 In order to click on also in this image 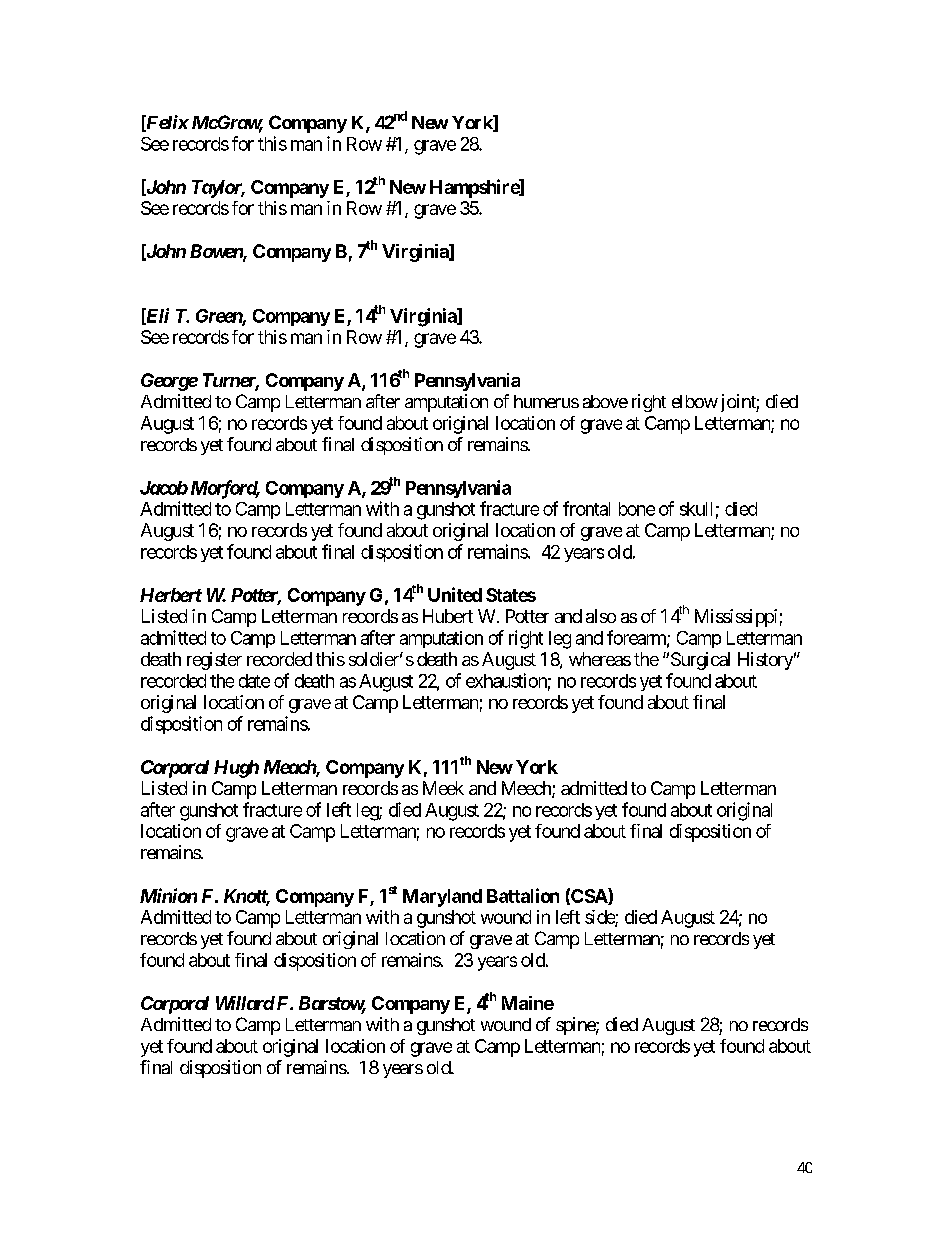, I will do `click(601, 616)`.
